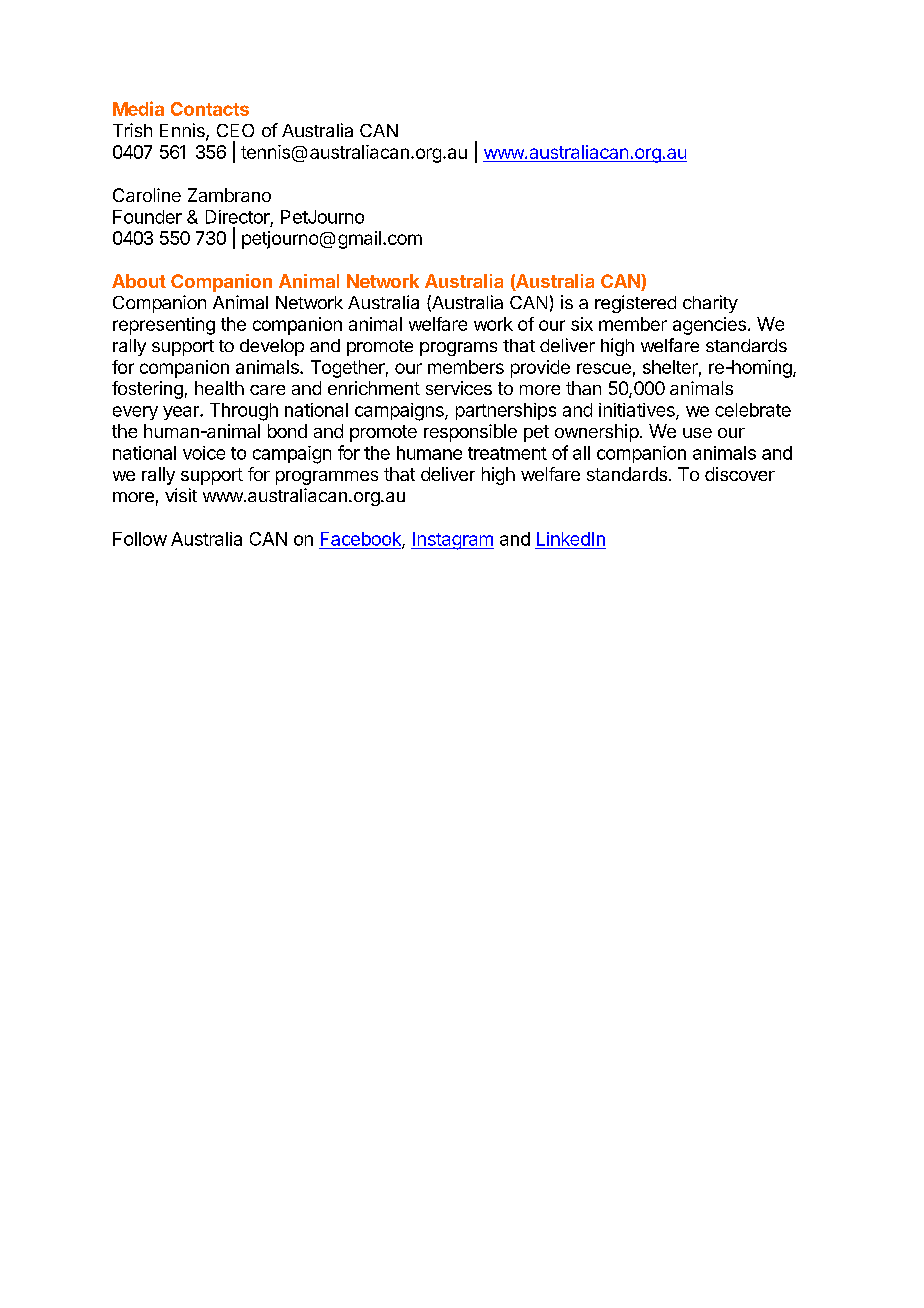 This screenshot has height=1308, width=924. I want to click on programs, so click(458, 349).
